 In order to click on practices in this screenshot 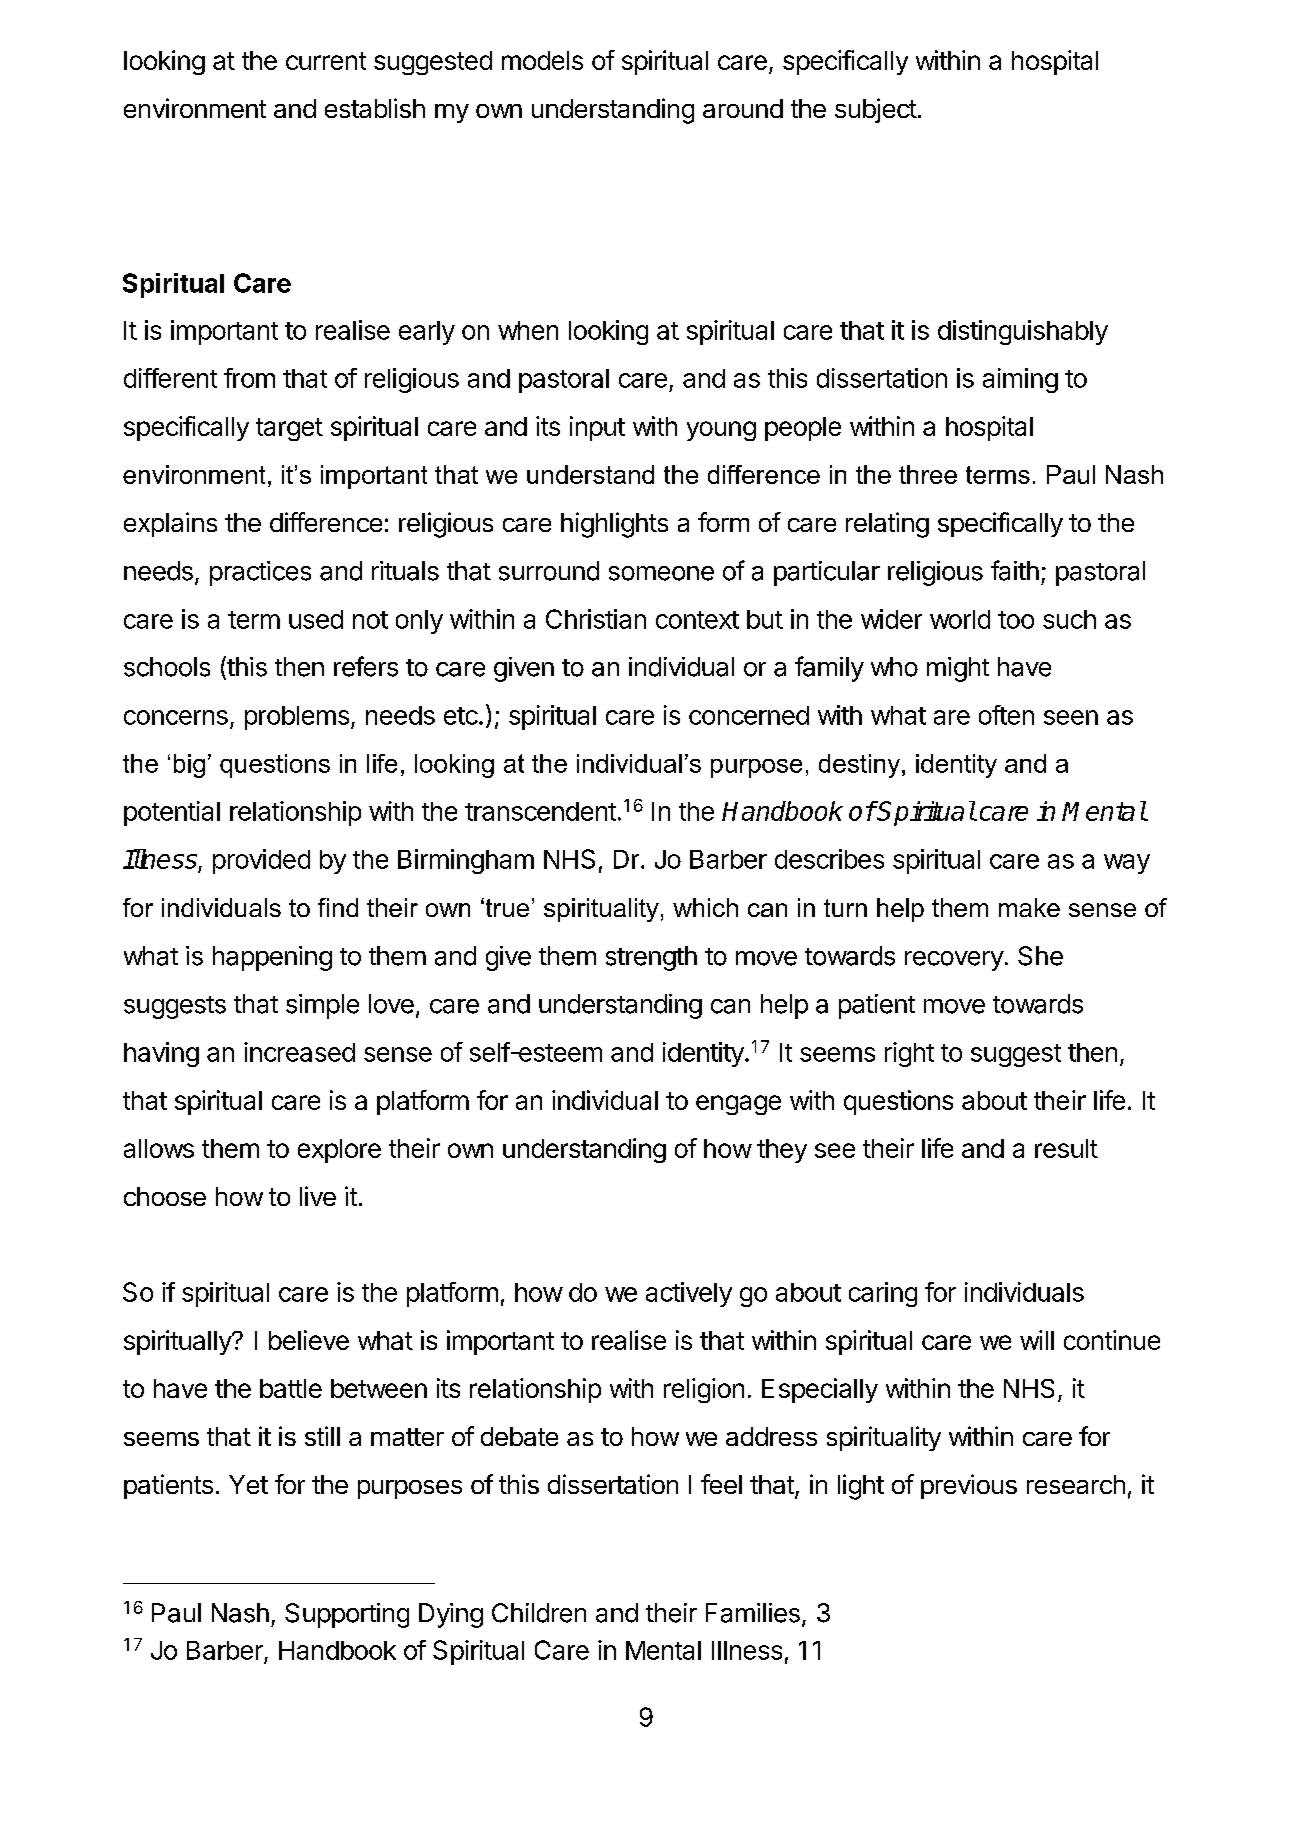, I will do `click(260, 573)`.
